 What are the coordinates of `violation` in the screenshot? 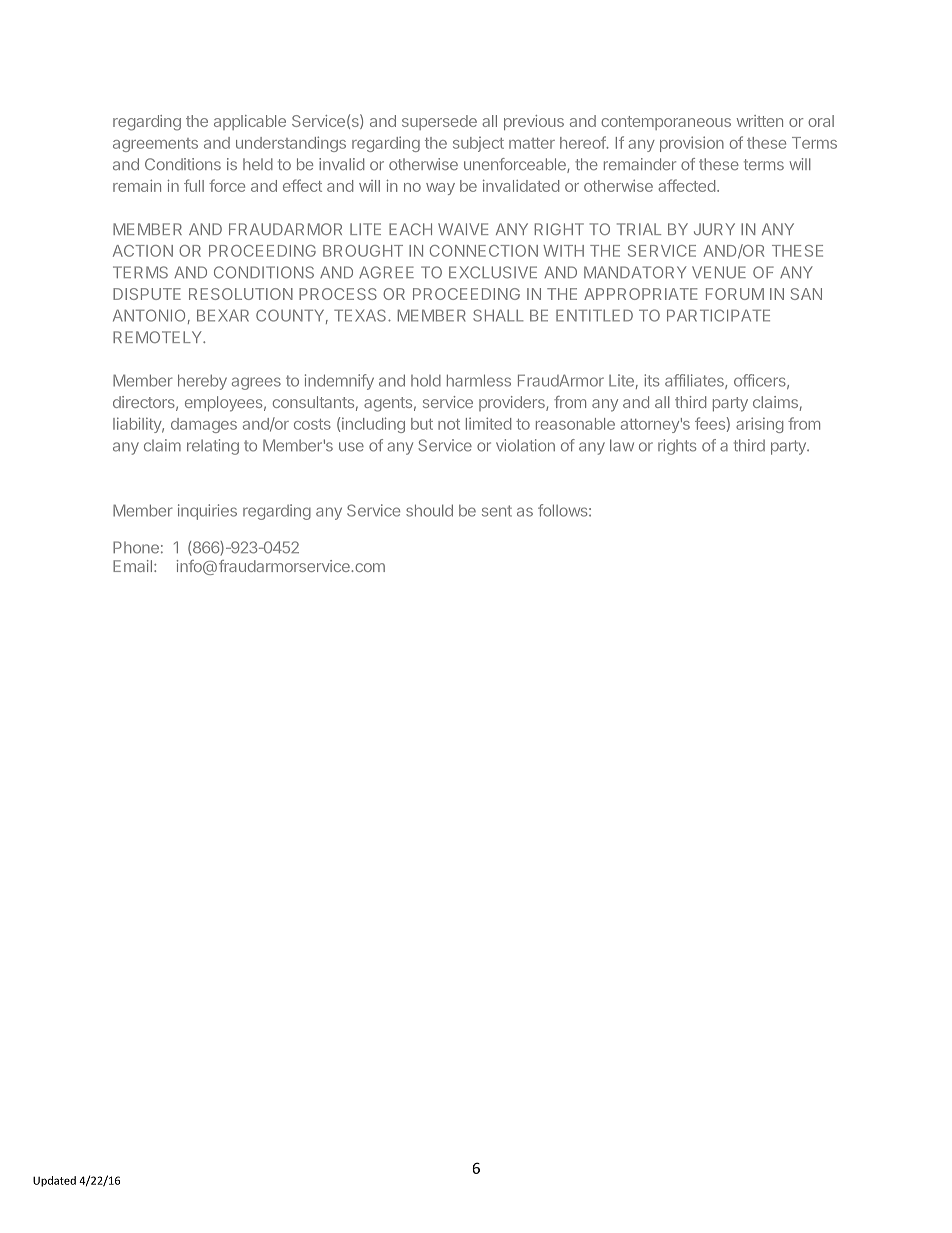 It's located at (525, 445).
